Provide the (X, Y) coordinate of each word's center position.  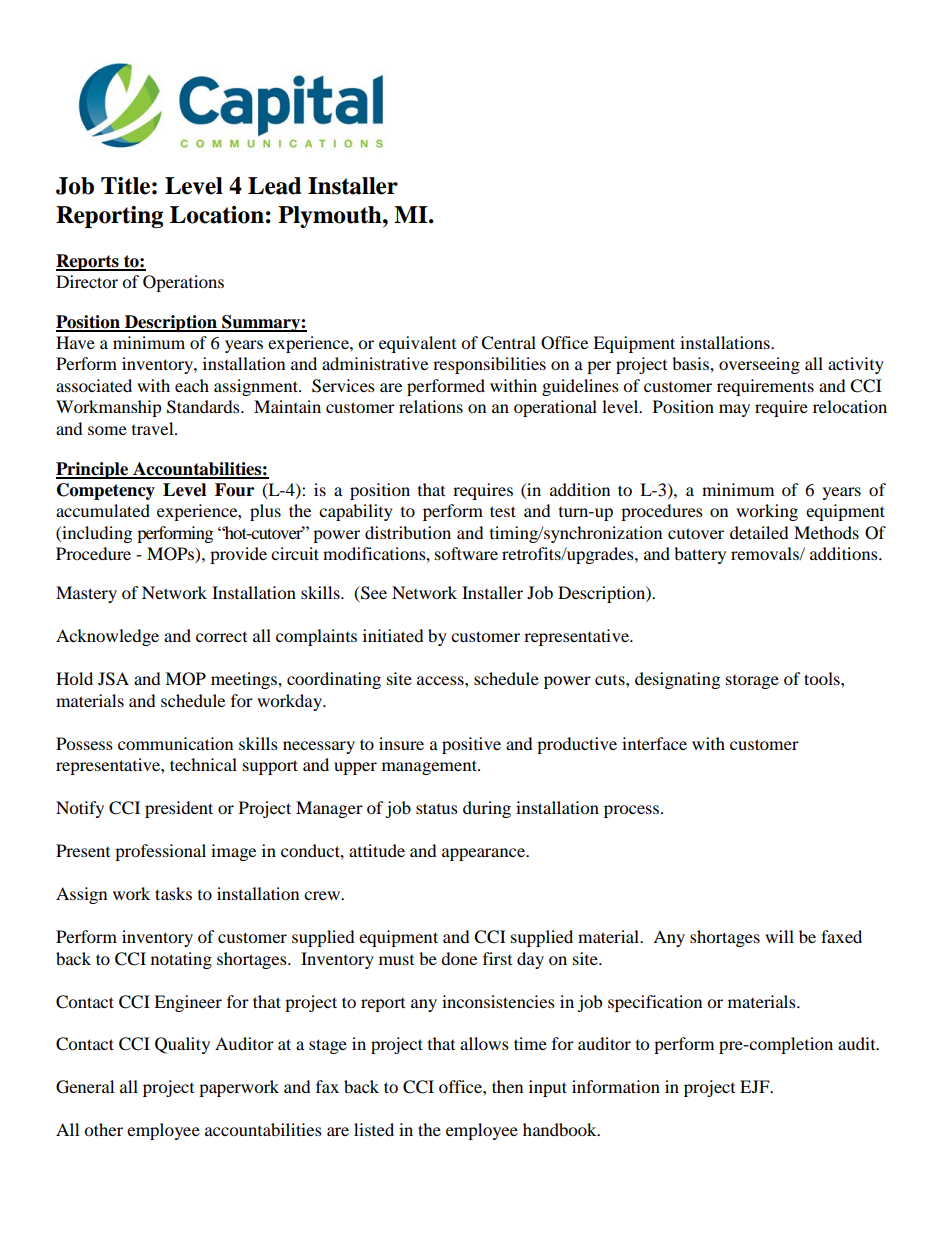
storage (752, 682)
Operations (183, 283)
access (441, 680)
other (103, 1129)
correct (221, 637)
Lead (274, 186)
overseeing (759, 365)
